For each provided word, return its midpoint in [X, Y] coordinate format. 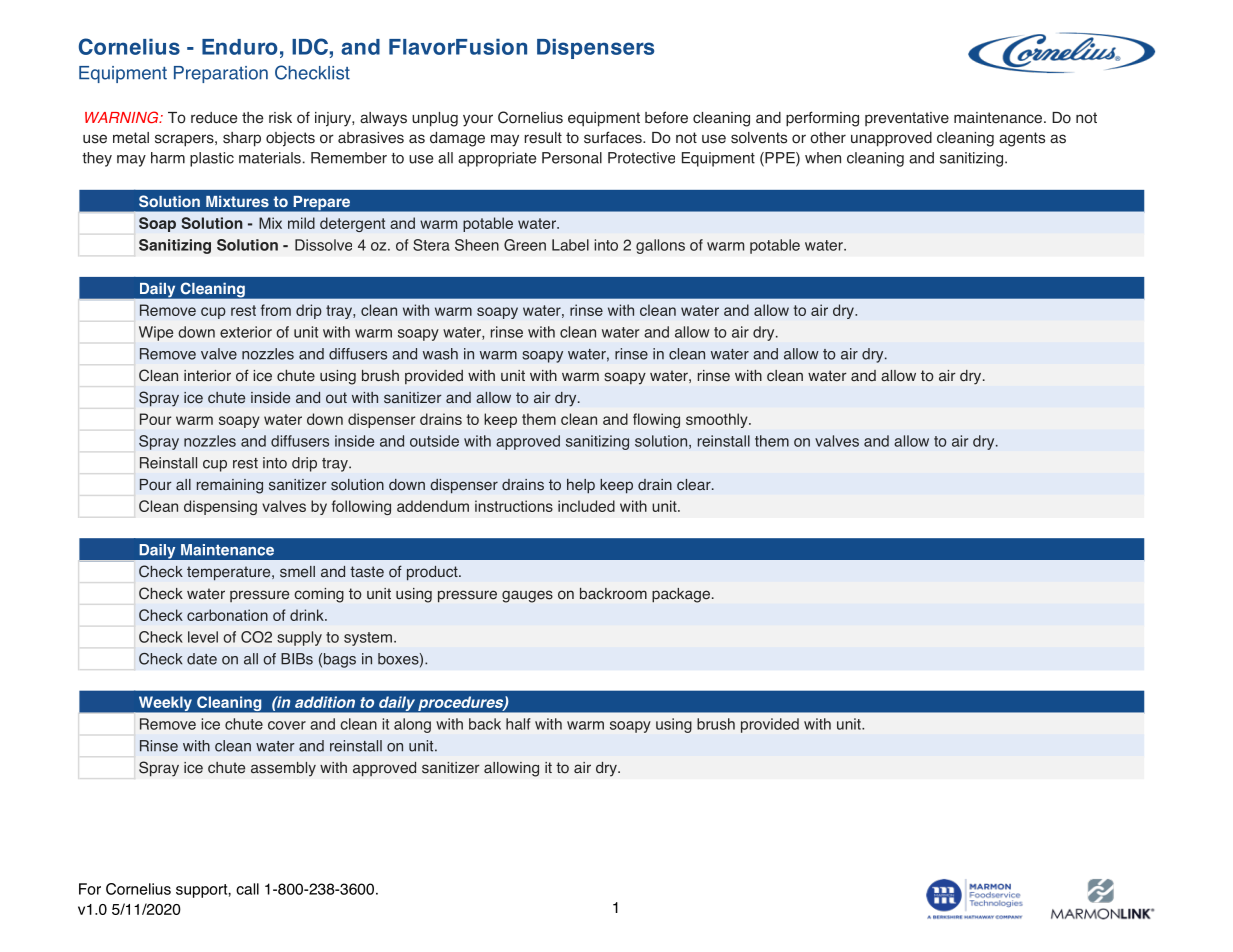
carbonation [227, 615]
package [681, 595]
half [518, 724]
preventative [907, 119]
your [478, 120]
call [247, 889]
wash [440, 354]
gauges [527, 596]
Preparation [221, 74]
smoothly [718, 420]
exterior [246, 332]
